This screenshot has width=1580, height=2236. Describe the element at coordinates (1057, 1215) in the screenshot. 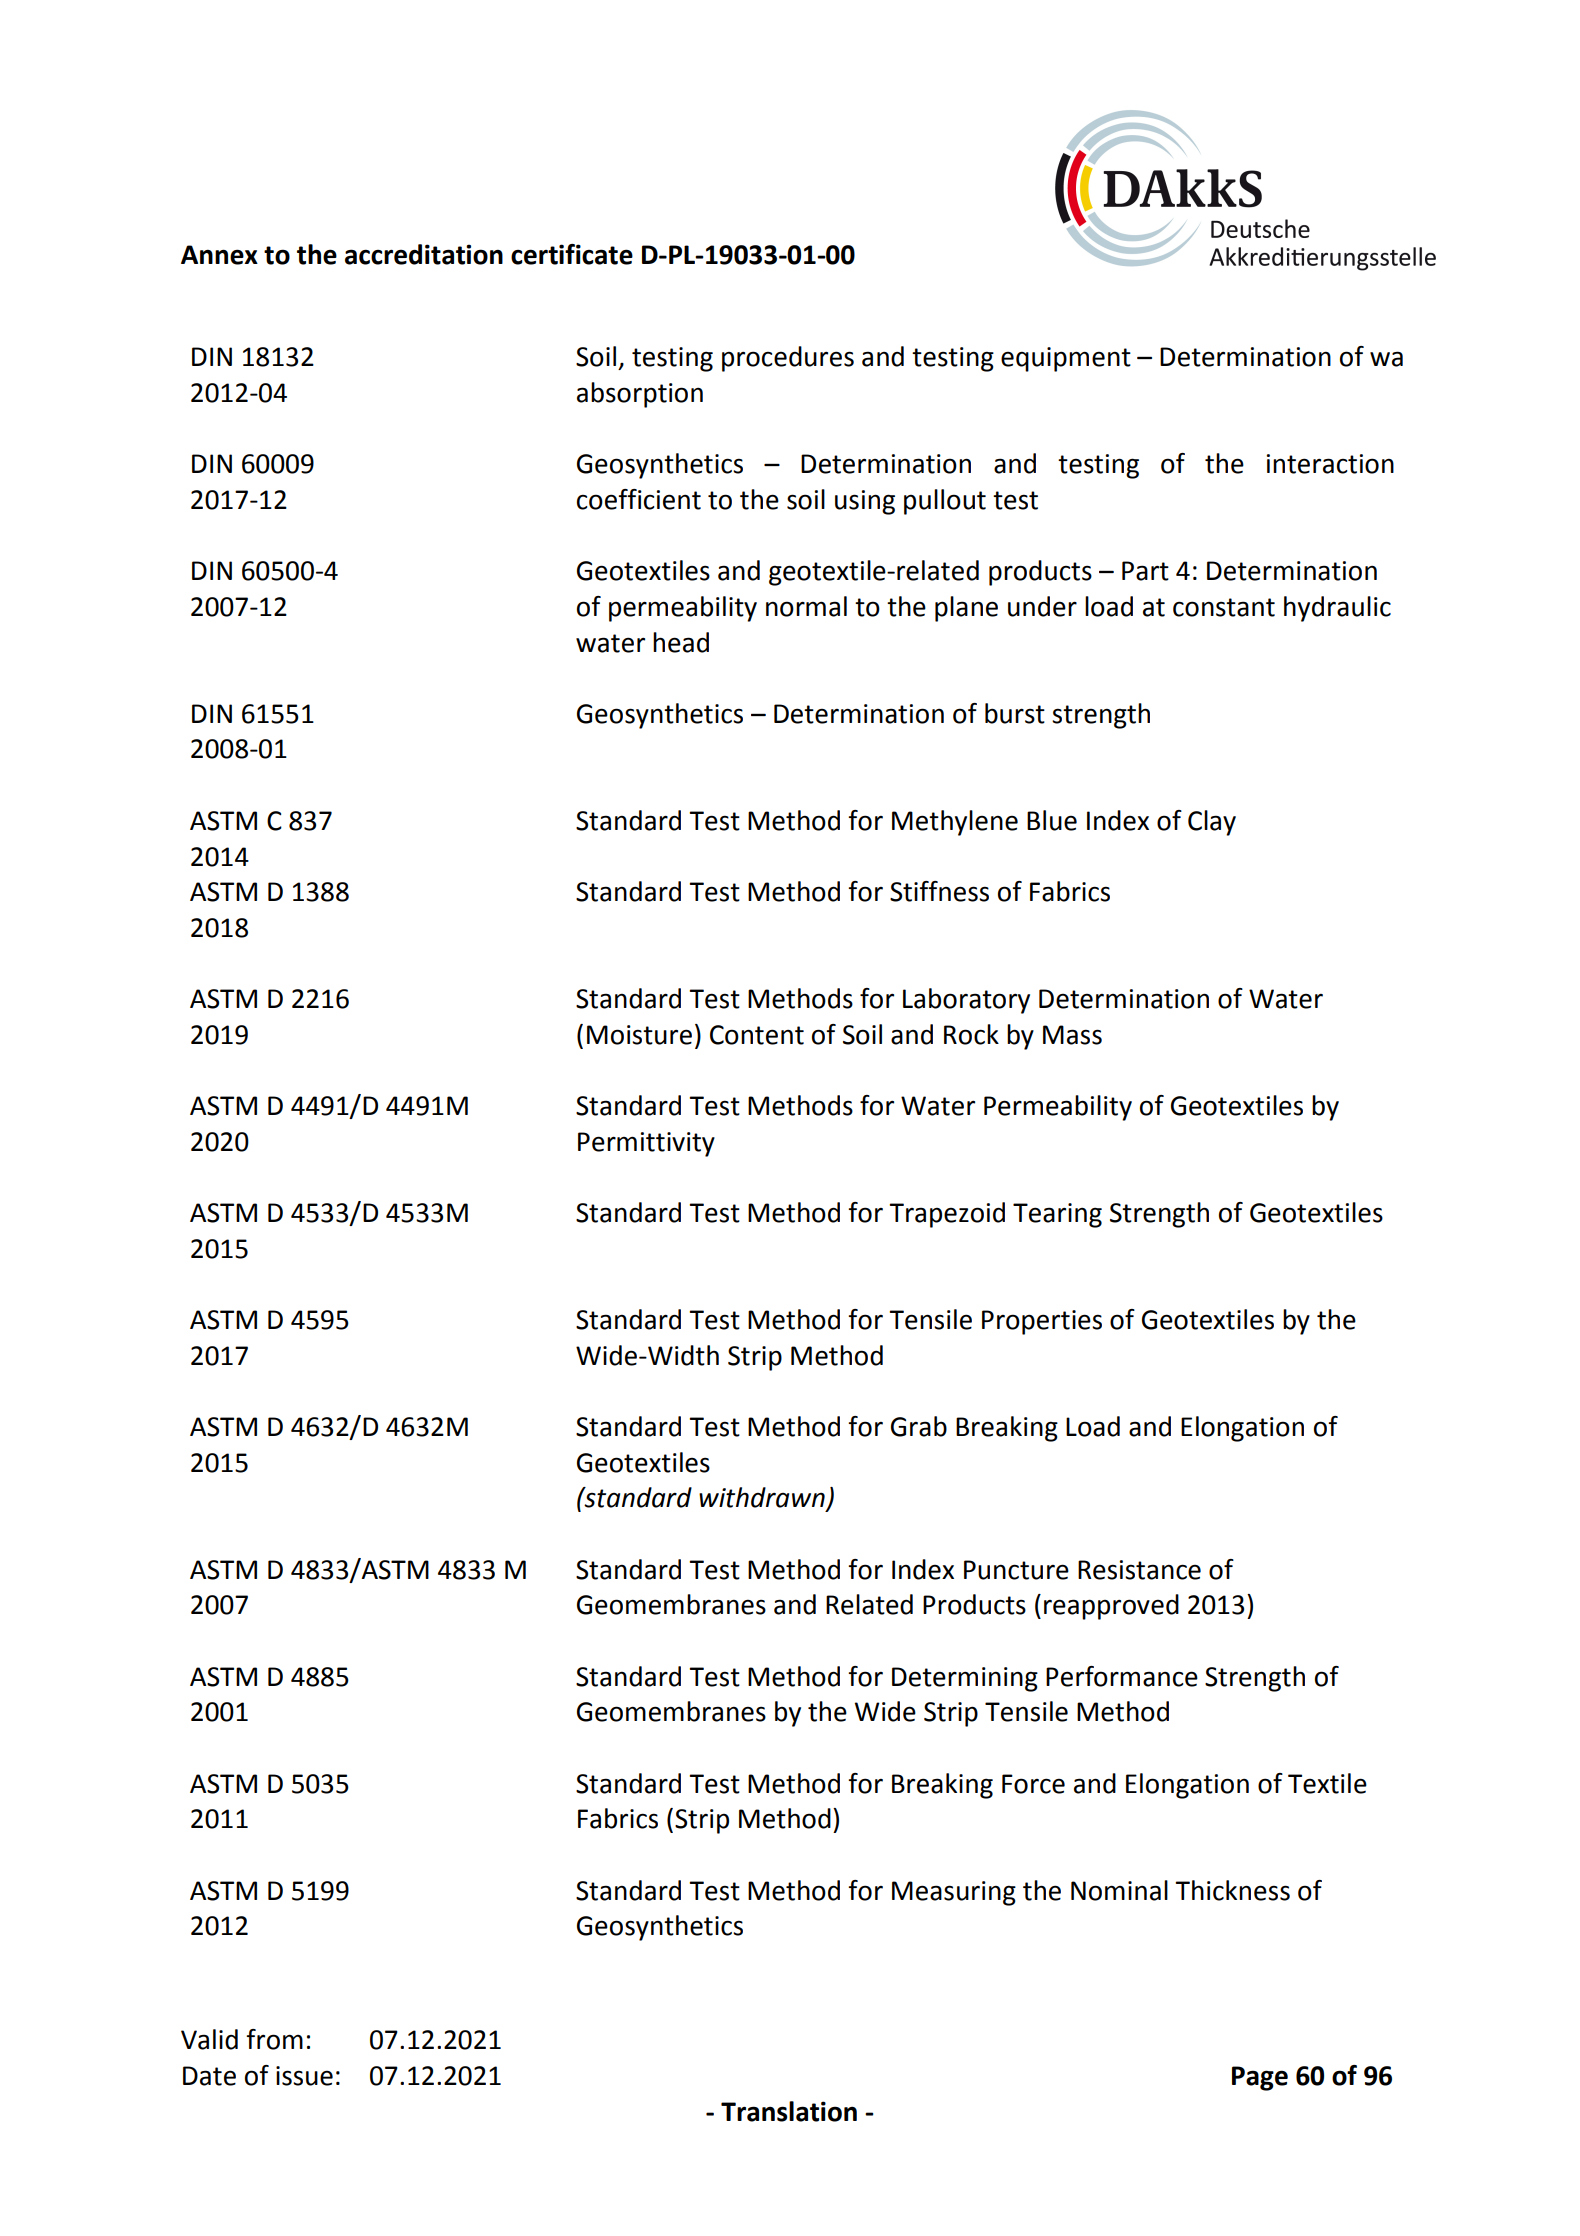

I see `Tearing` at that location.
